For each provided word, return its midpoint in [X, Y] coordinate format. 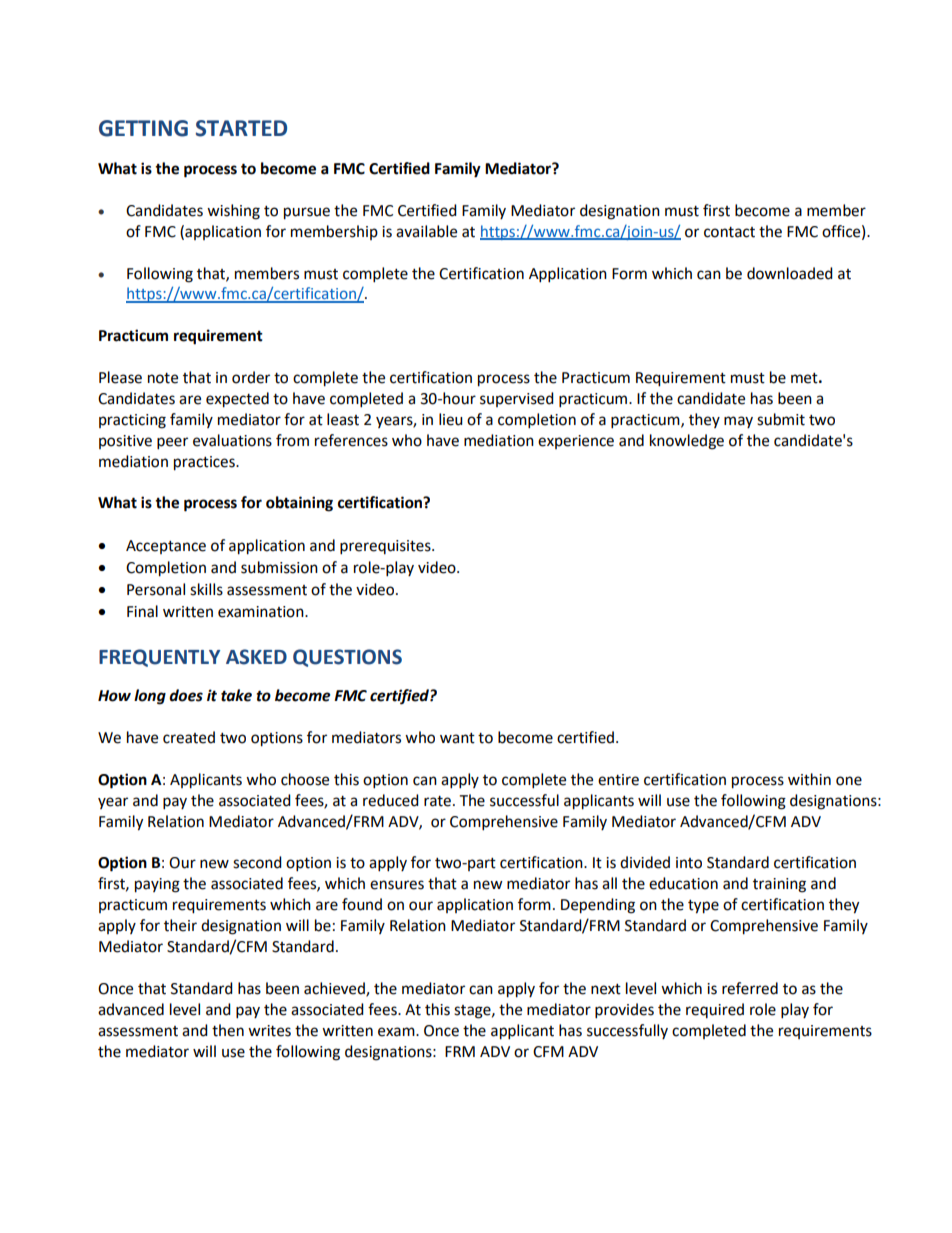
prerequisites [386, 547]
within [809, 779]
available [426, 231]
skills [206, 589]
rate [437, 801]
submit [781, 419]
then [228, 1030]
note [163, 378]
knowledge [687, 442]
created [189, 737]
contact [729, 232]
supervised [517, 399]
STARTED [241, 128]
